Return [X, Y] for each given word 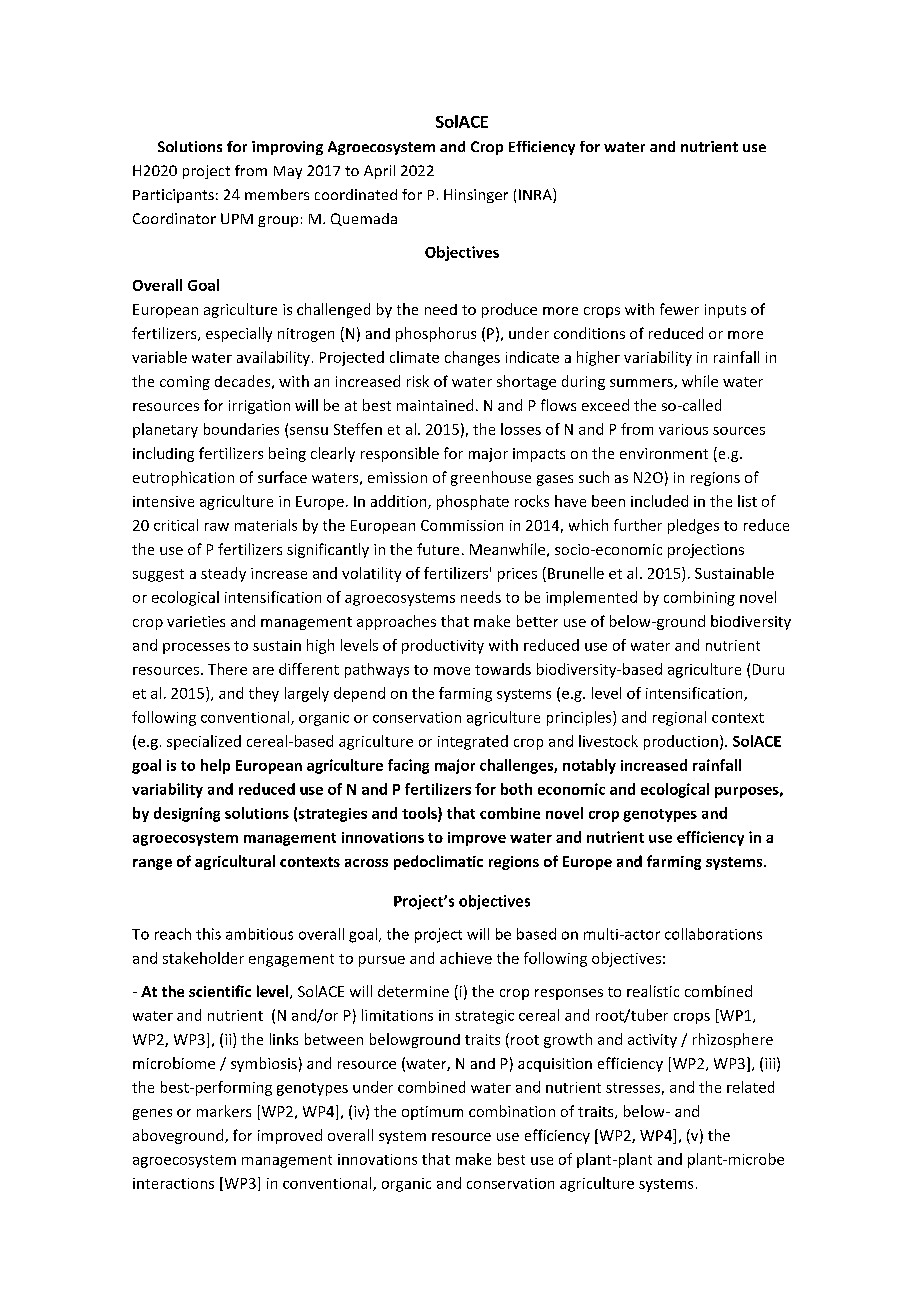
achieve [466, 958]
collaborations [713, 934]
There [227, 669]
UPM [237, 218]
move [452, 671]
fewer [679, 309]
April [379, 172]
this [208, 934]
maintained [435, 405]
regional [679, 718]
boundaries [241, 429]
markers [224, 1111]
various [683, 429]
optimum [432, 1113]
